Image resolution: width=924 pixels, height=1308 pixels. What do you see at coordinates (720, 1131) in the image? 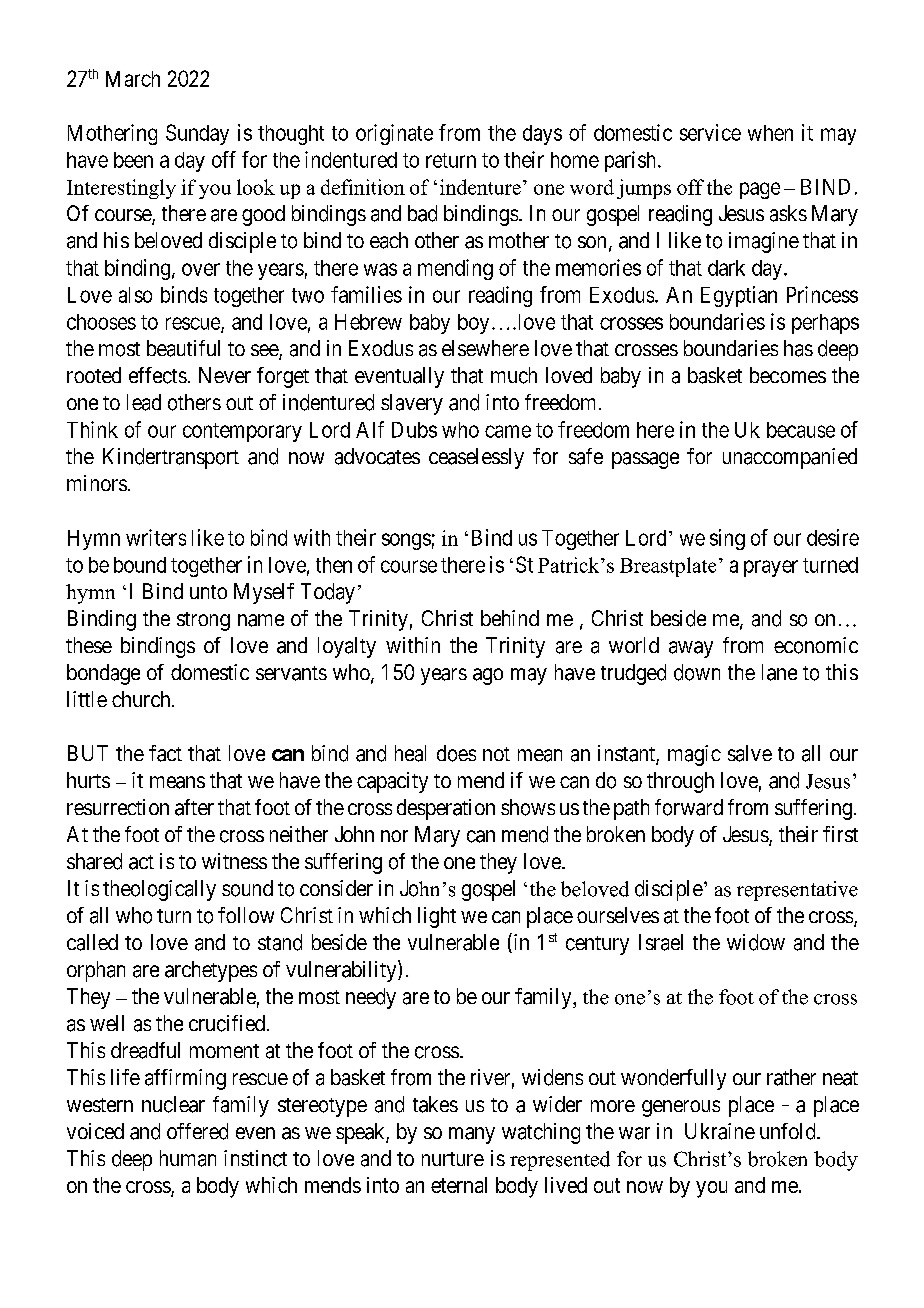
I see `Ukraine` at bounding box center [720, 1131].
